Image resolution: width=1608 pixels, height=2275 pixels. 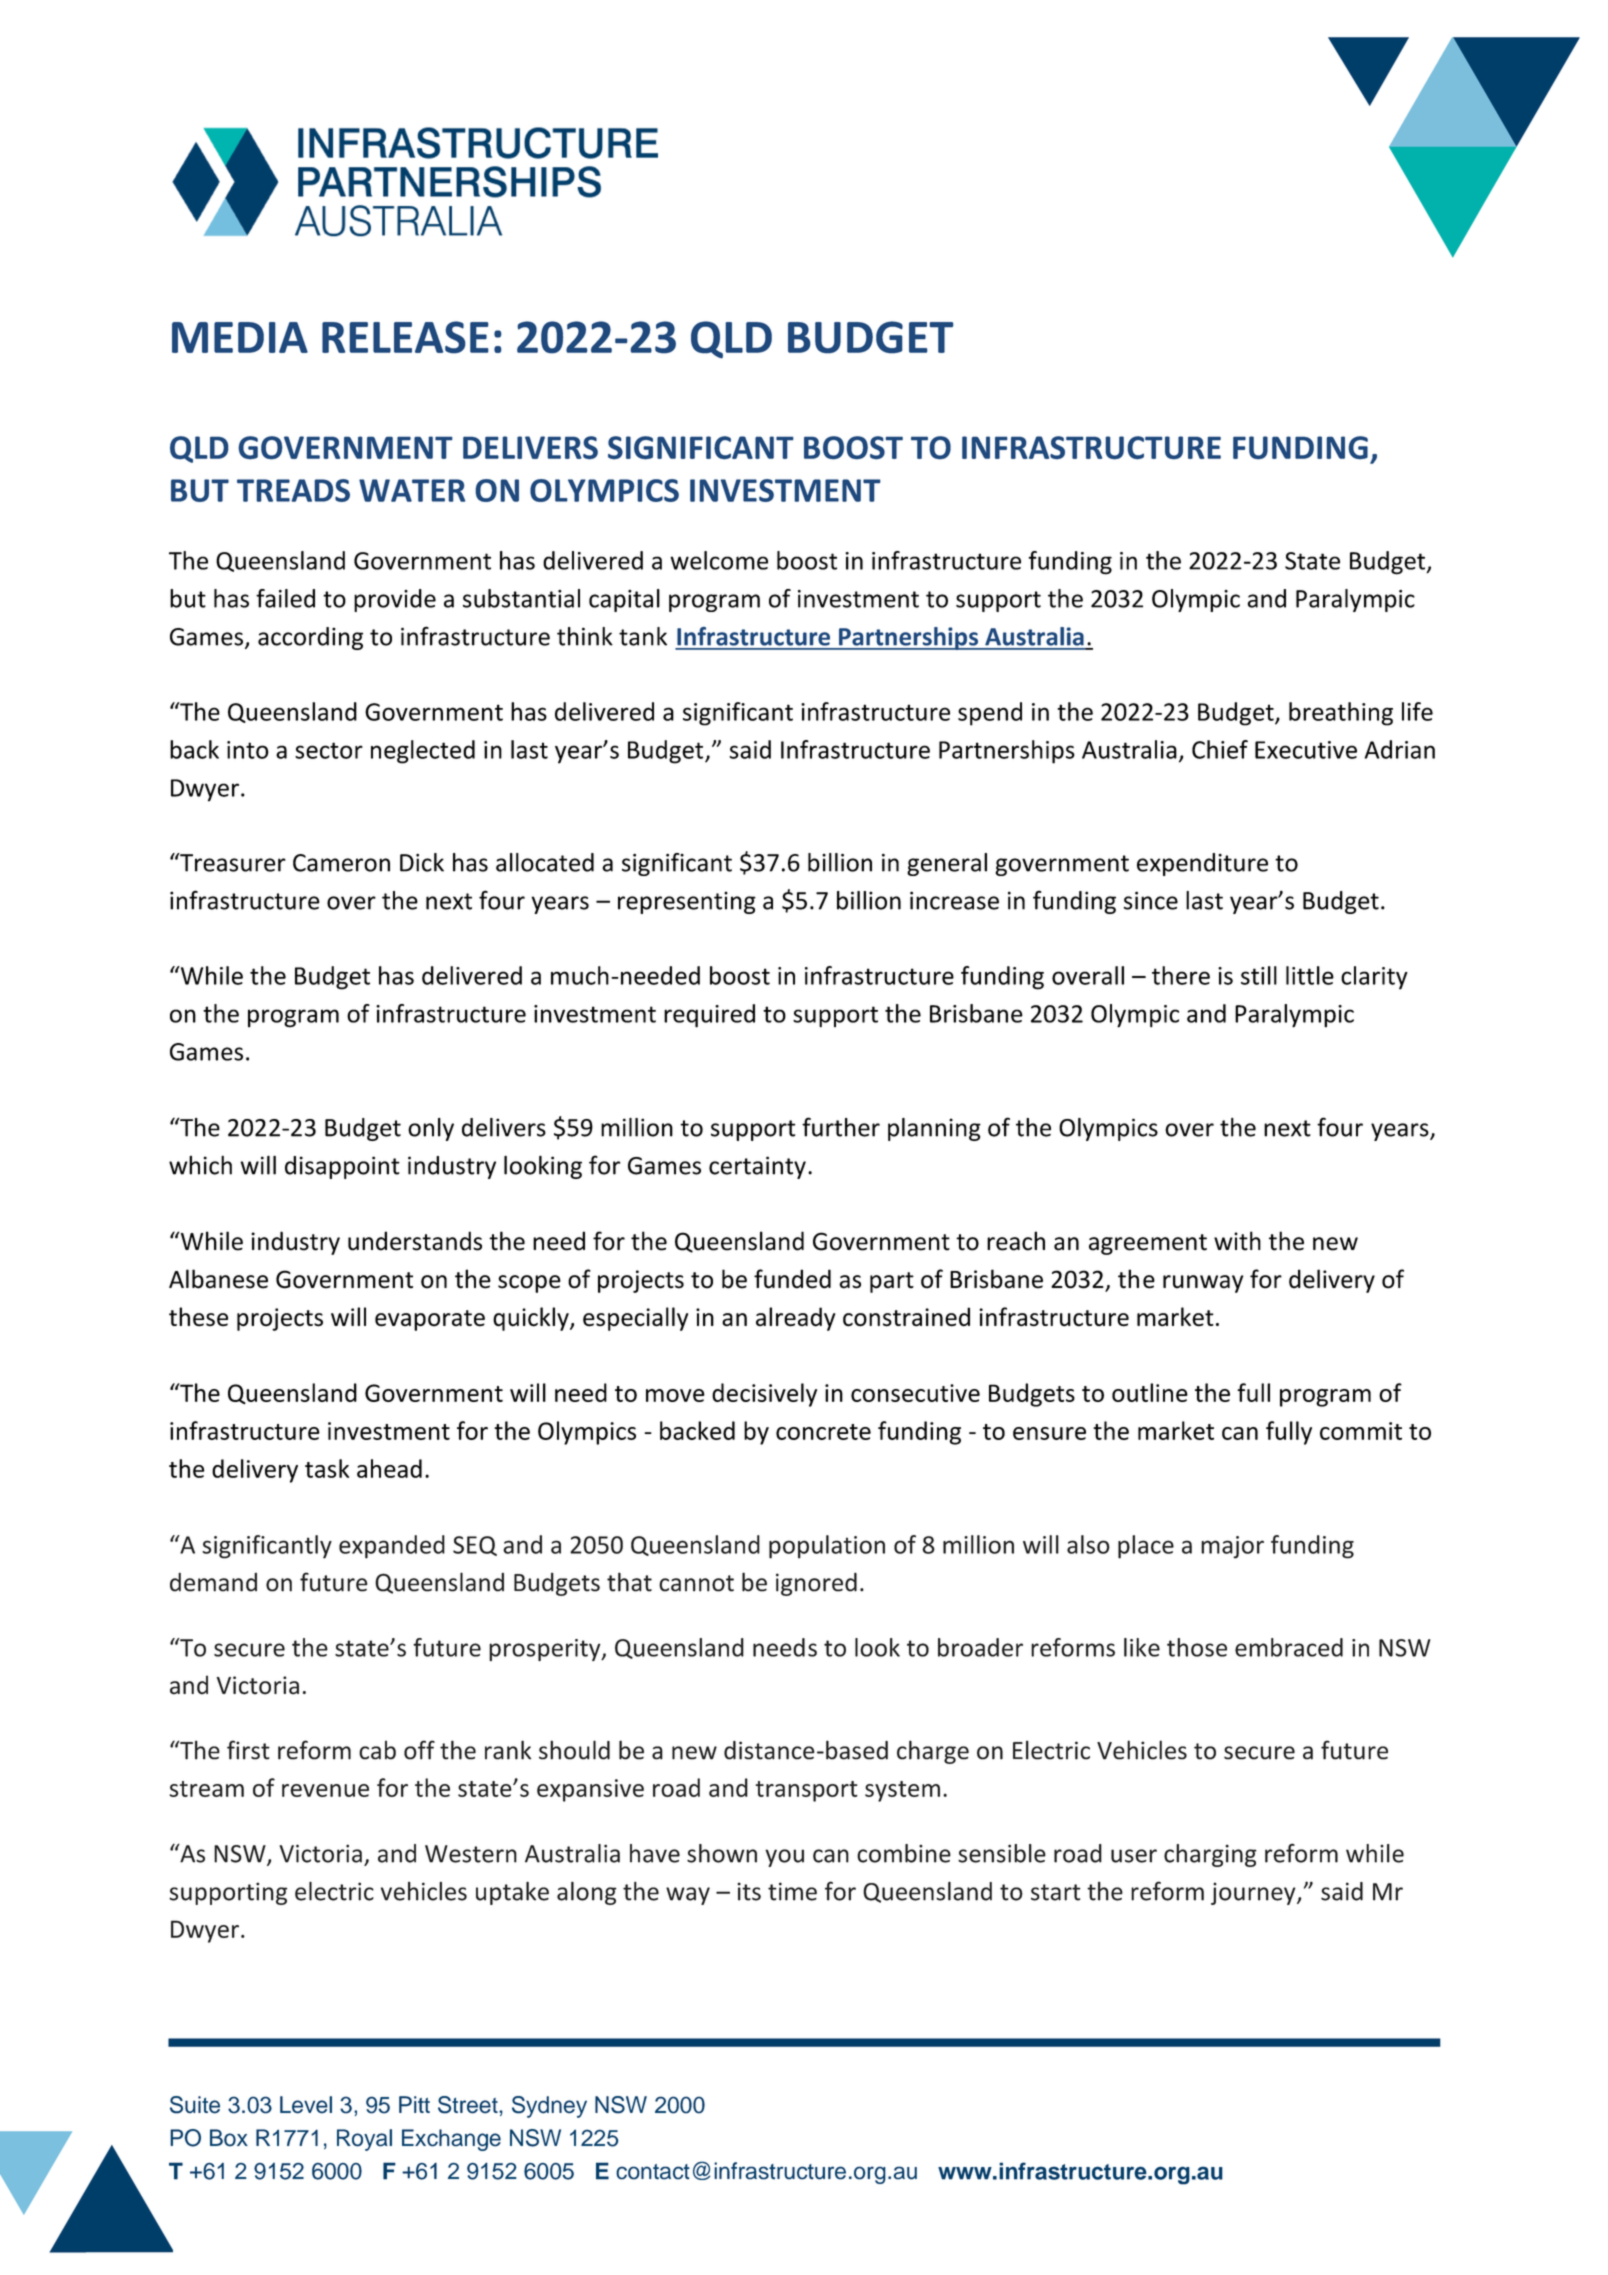 I want to click on population, so click(x=827, y=1547).
